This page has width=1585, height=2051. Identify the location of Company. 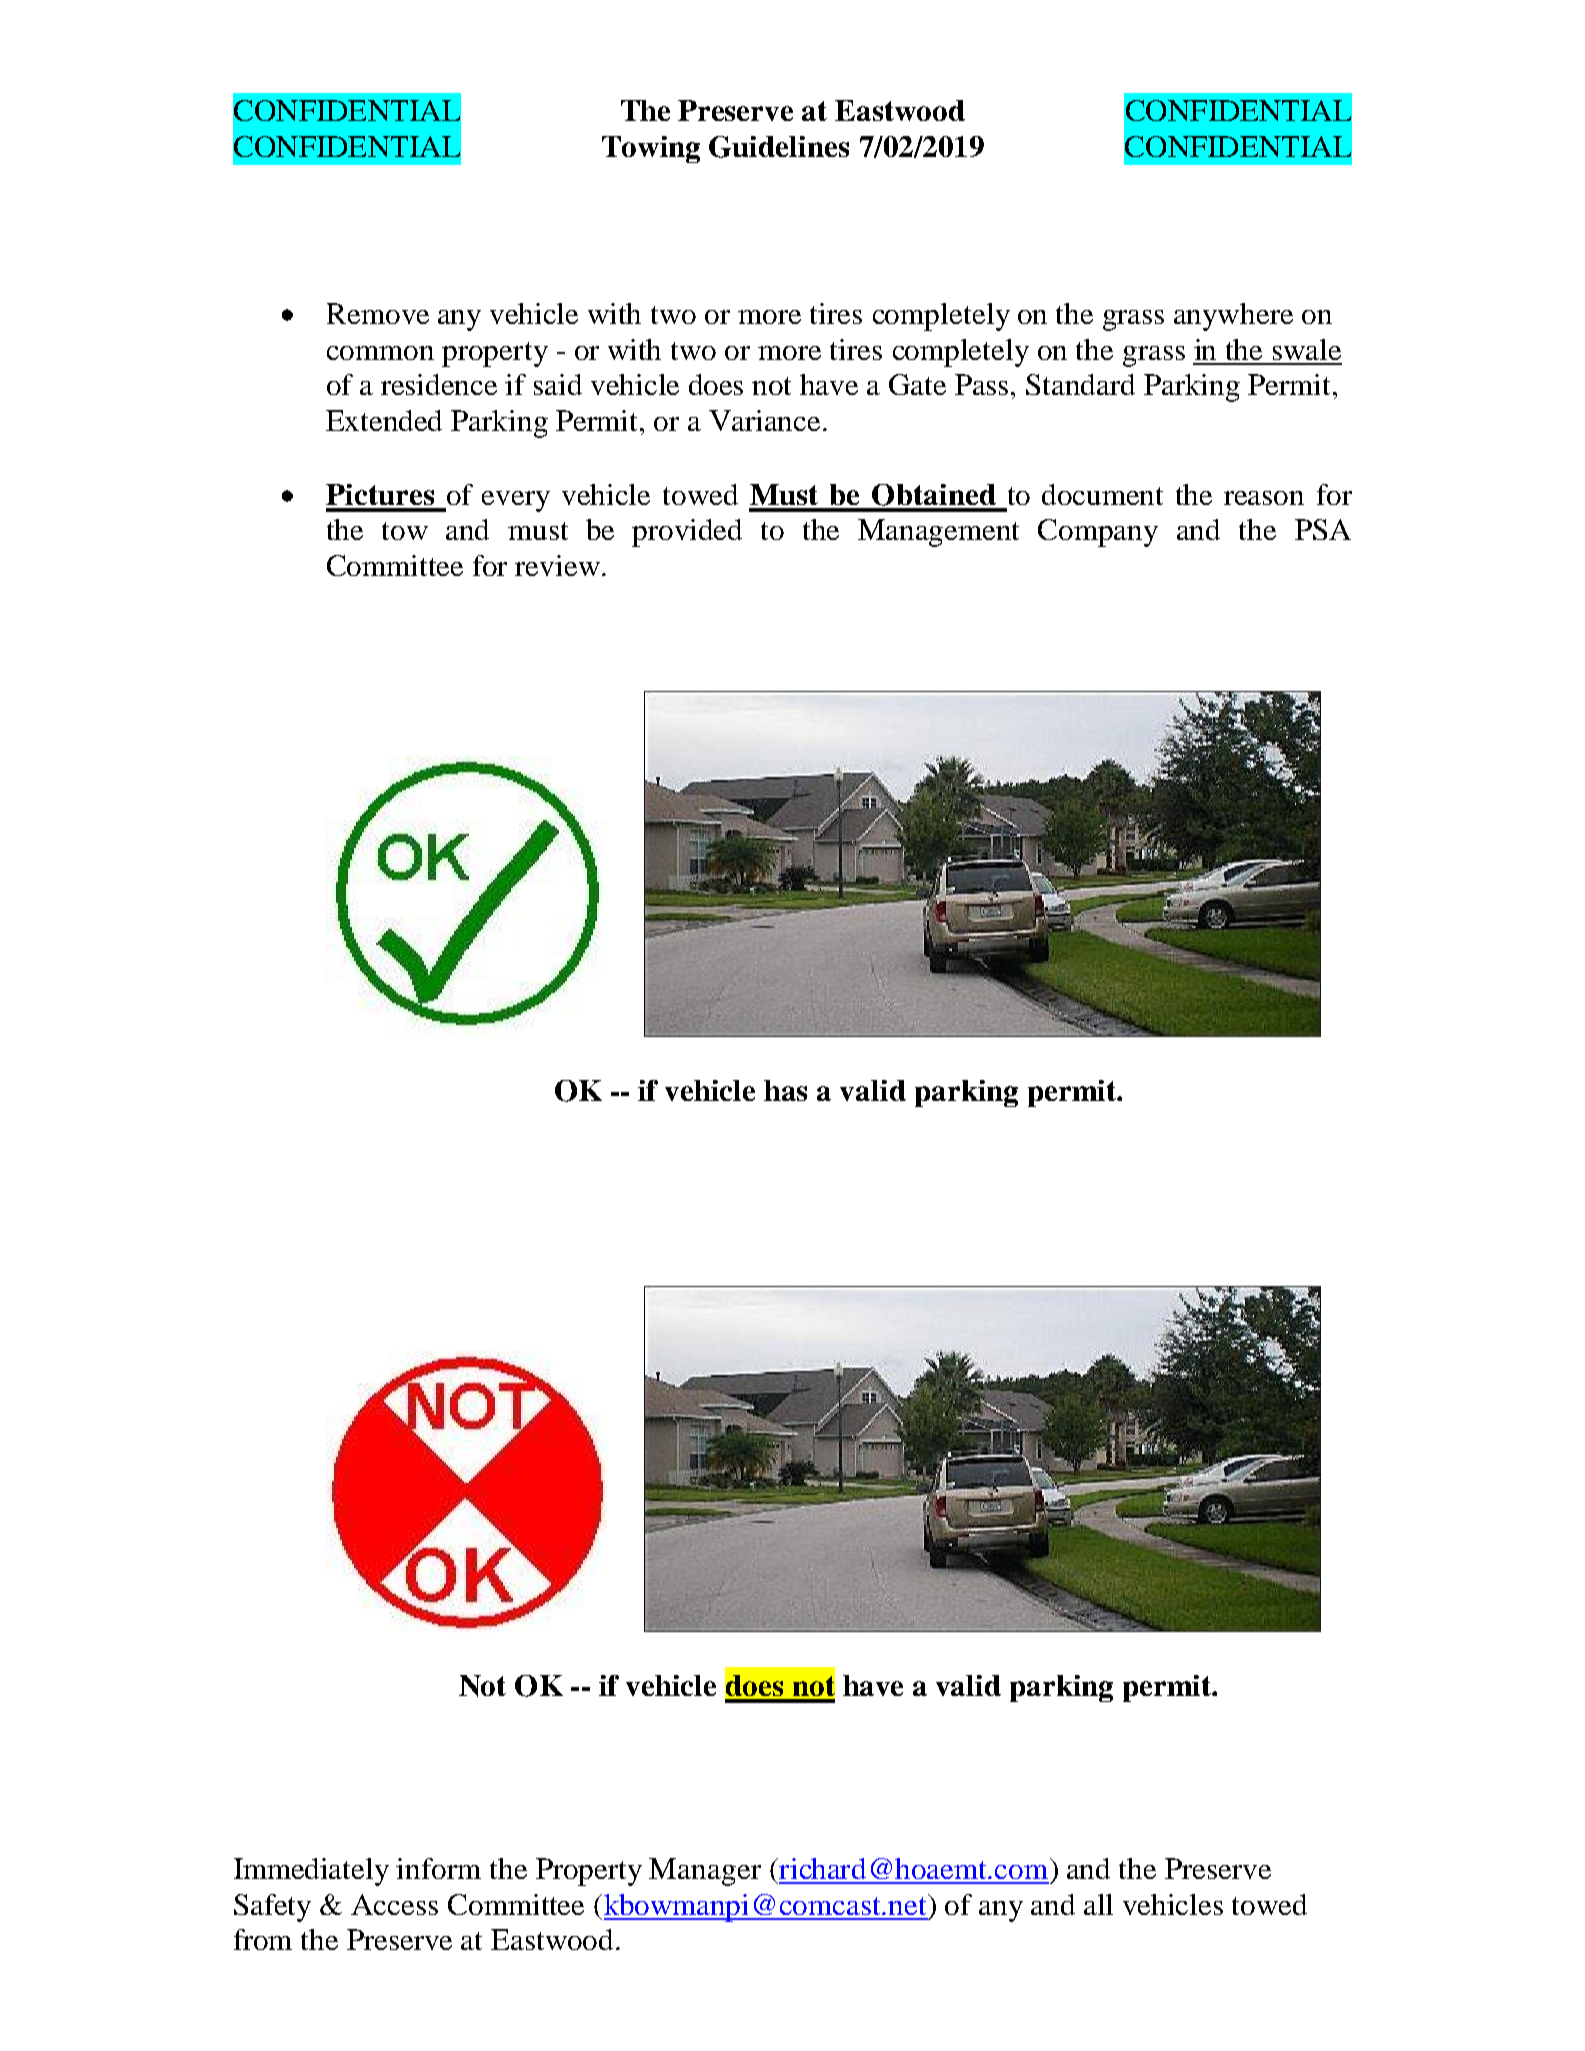
(1098, 533).
